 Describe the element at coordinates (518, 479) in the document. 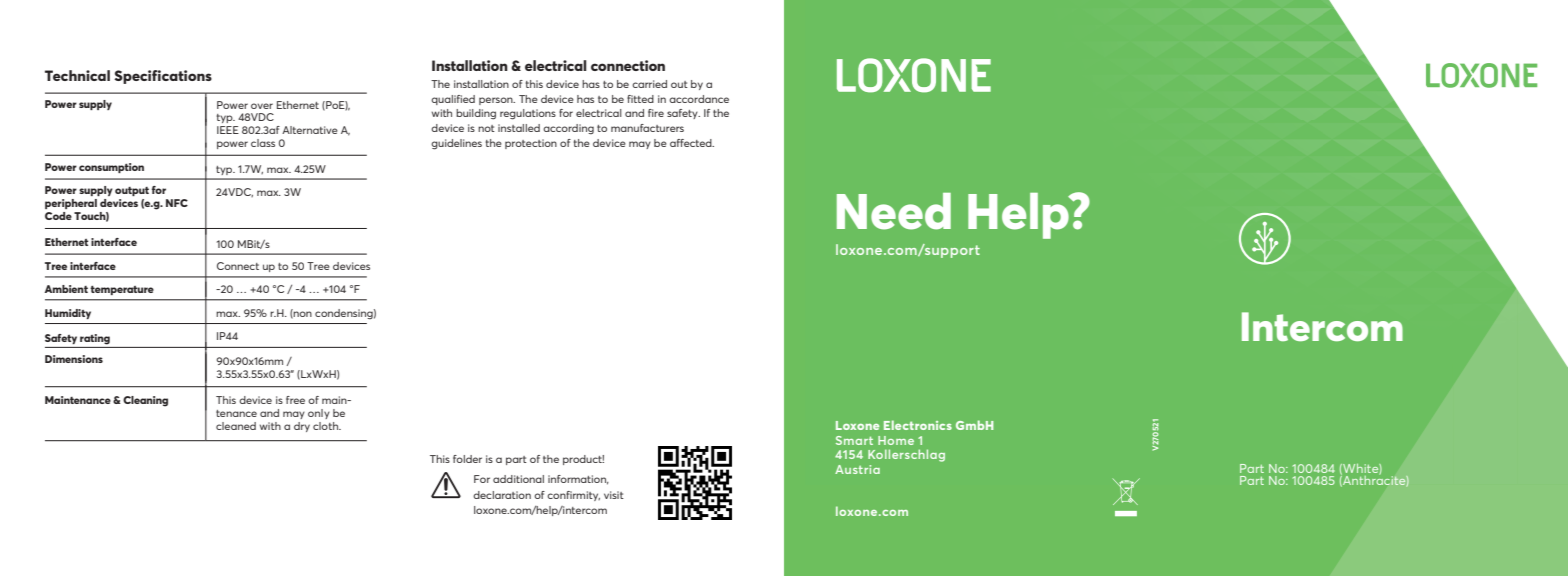

I see `additional` at that location.
